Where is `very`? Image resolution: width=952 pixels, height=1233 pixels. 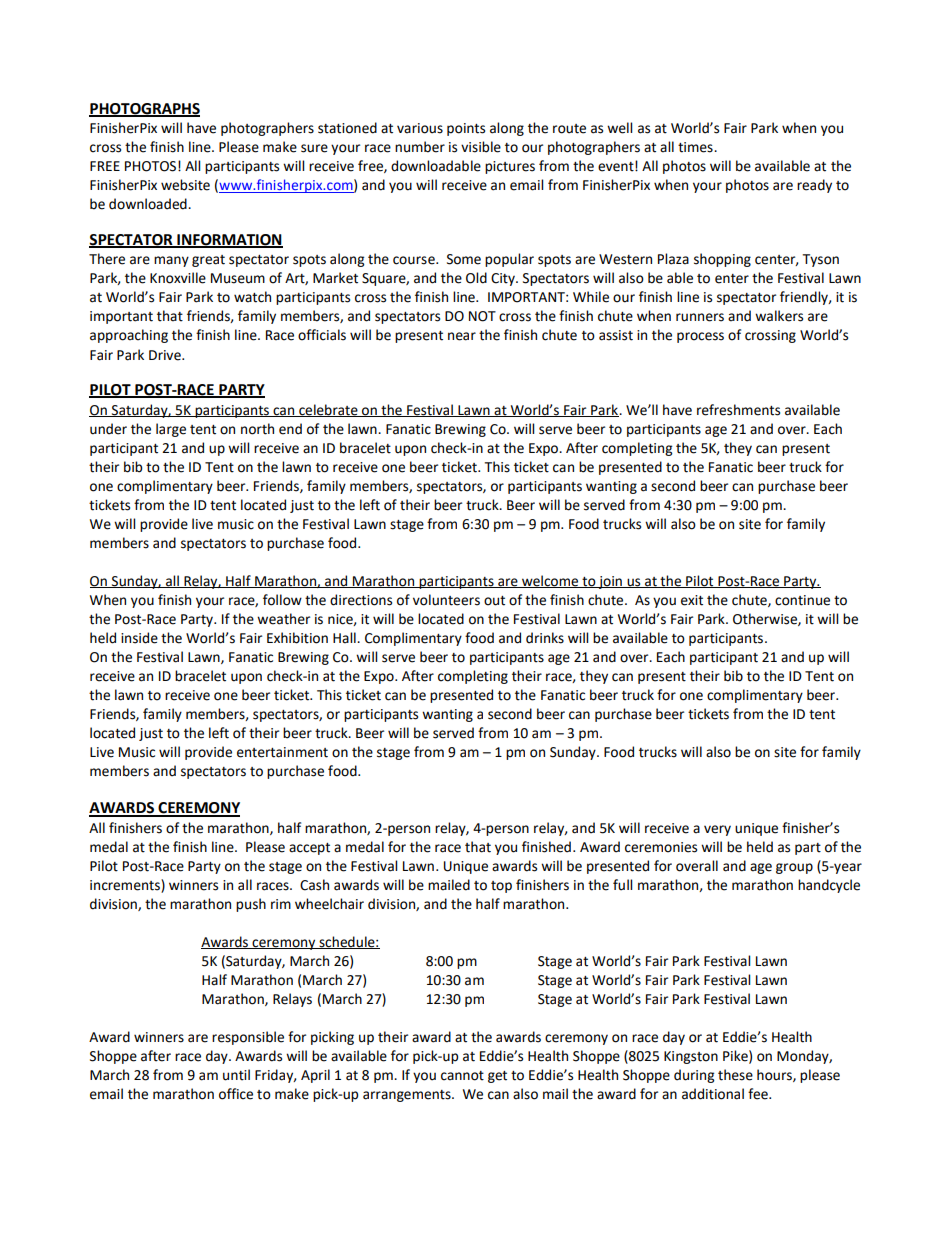
very is located at coordinates (717, 830).
